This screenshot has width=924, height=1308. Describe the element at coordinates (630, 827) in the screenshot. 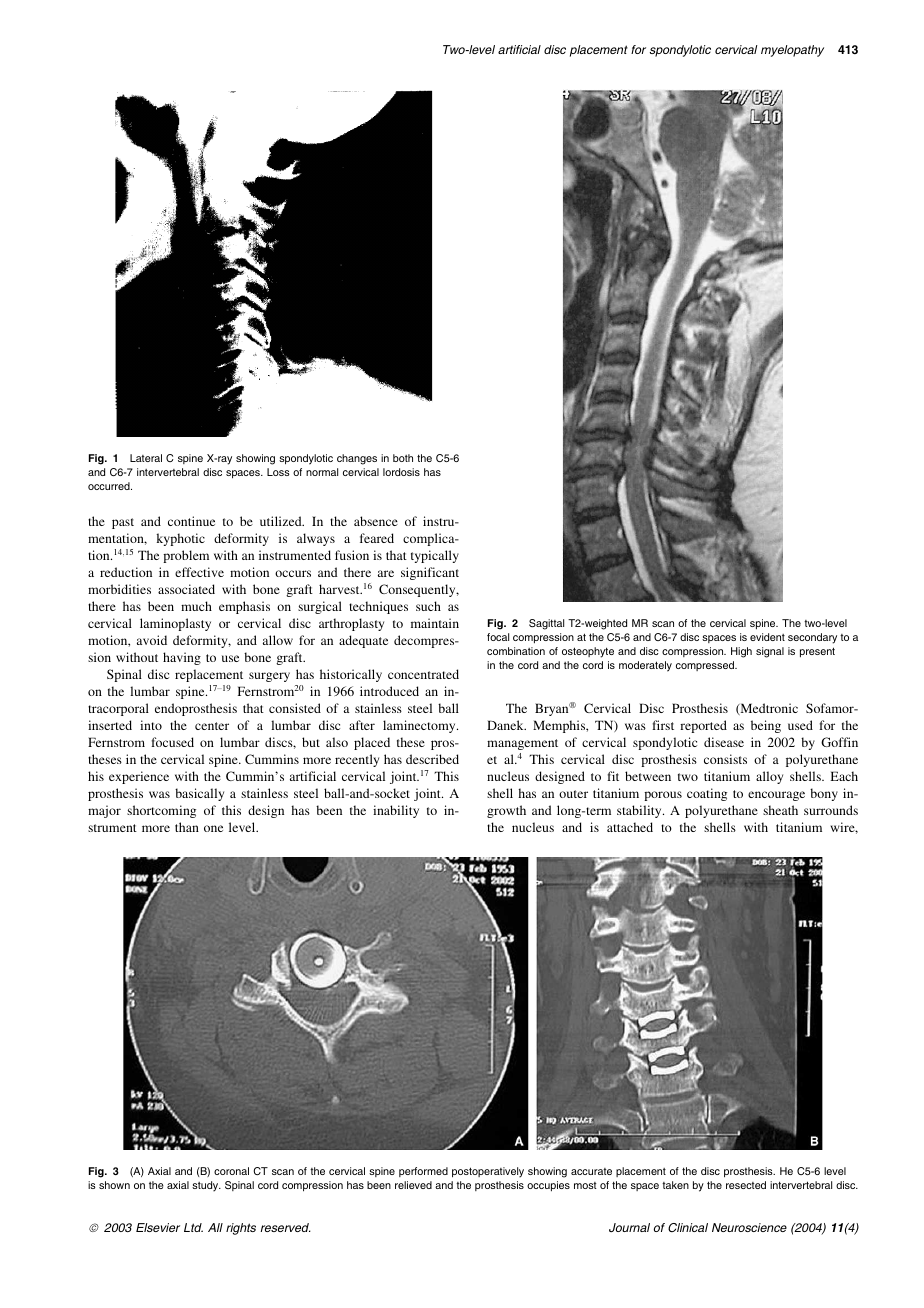

I see `attached` at that location.
